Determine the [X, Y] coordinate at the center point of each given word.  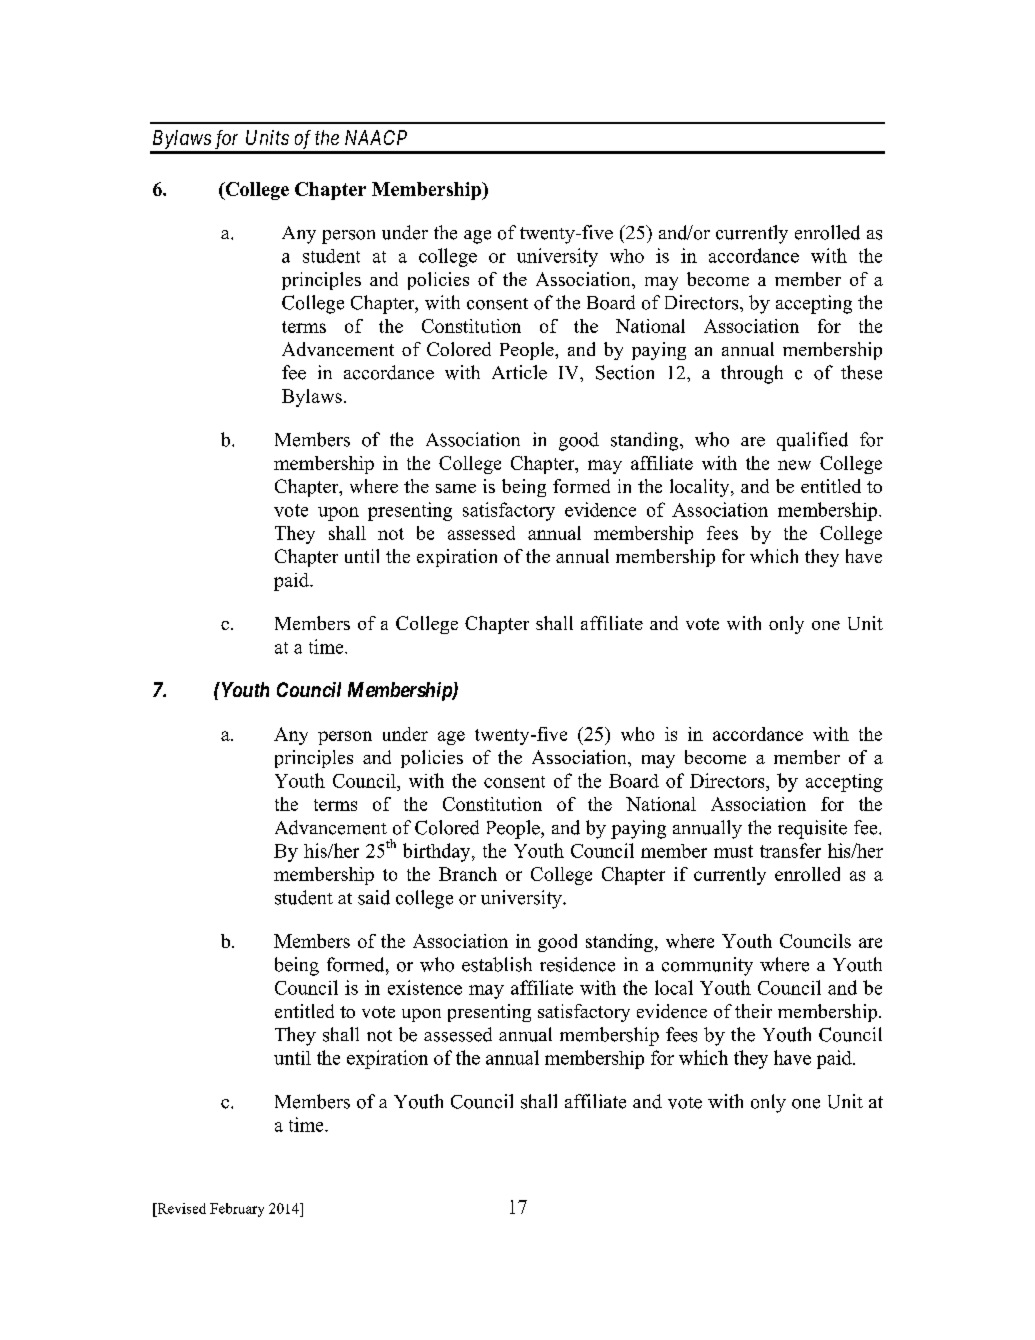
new [794, 465]
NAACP [376, 137]
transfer [790, 850]
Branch [468, 874]
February [237, 1210]
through [752, 374]
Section [625, 372]
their [753, 1011]
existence [425, 987]
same [456, 488]
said [374, 897]
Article [519, 372]
